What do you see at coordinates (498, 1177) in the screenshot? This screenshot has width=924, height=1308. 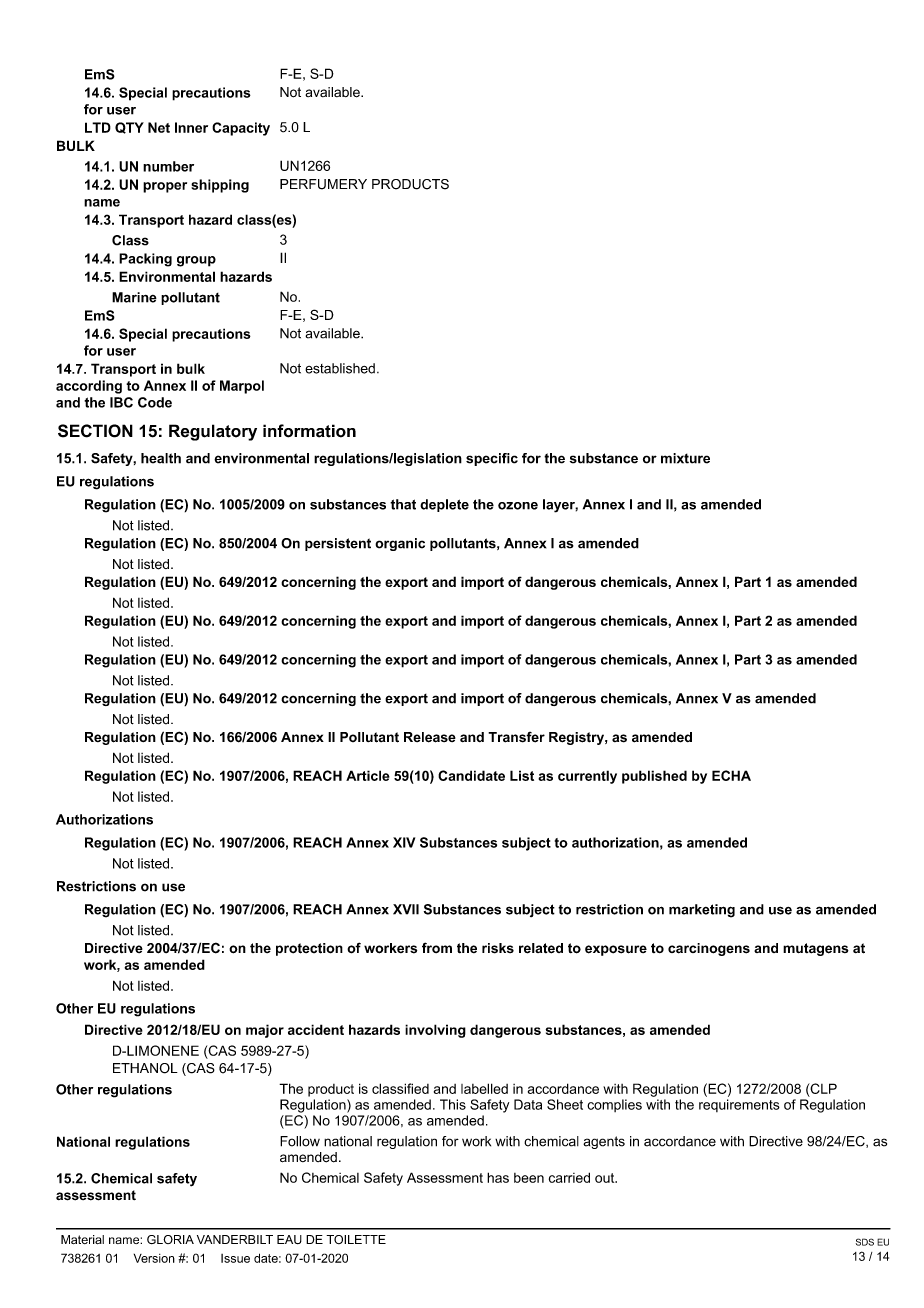 I see `has` at bounding box center [498, 1177].
